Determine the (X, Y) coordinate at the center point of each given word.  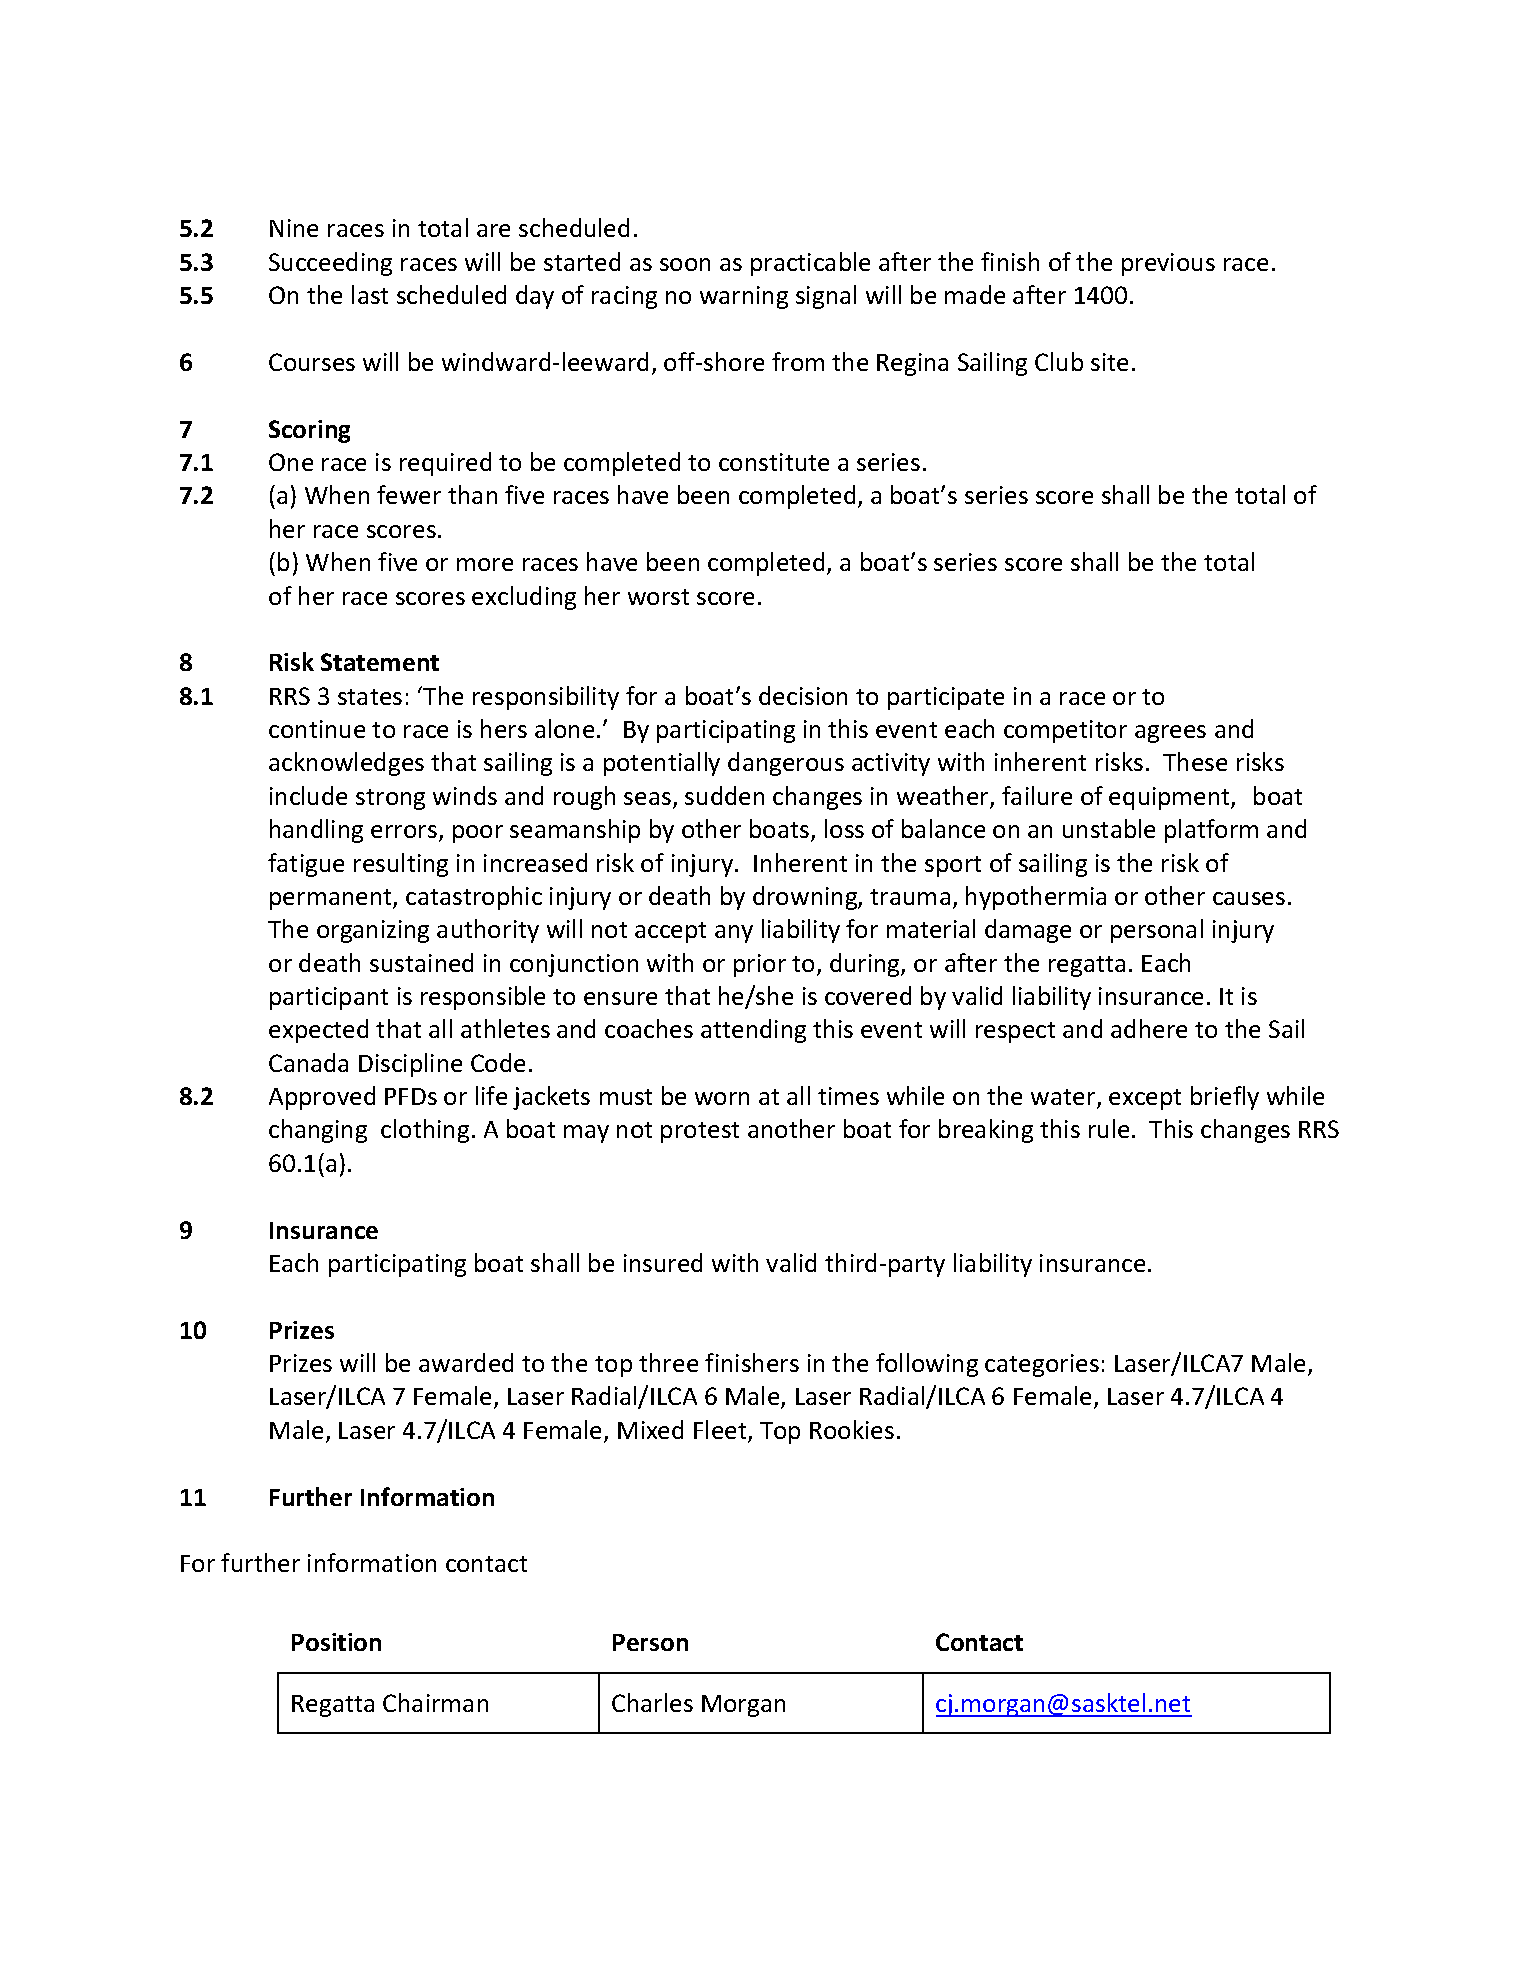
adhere (1149, 1028)
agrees (1170, 734)
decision (803, 695)
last (370, 294)
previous (1168, 264)
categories (1042, 1365)
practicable (810, 264)
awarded (466, 1362)
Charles (652, 1702)
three (668, 1362)
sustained (421, 962)
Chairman (435, 1702)
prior (760, 965)
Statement (380, 662)
